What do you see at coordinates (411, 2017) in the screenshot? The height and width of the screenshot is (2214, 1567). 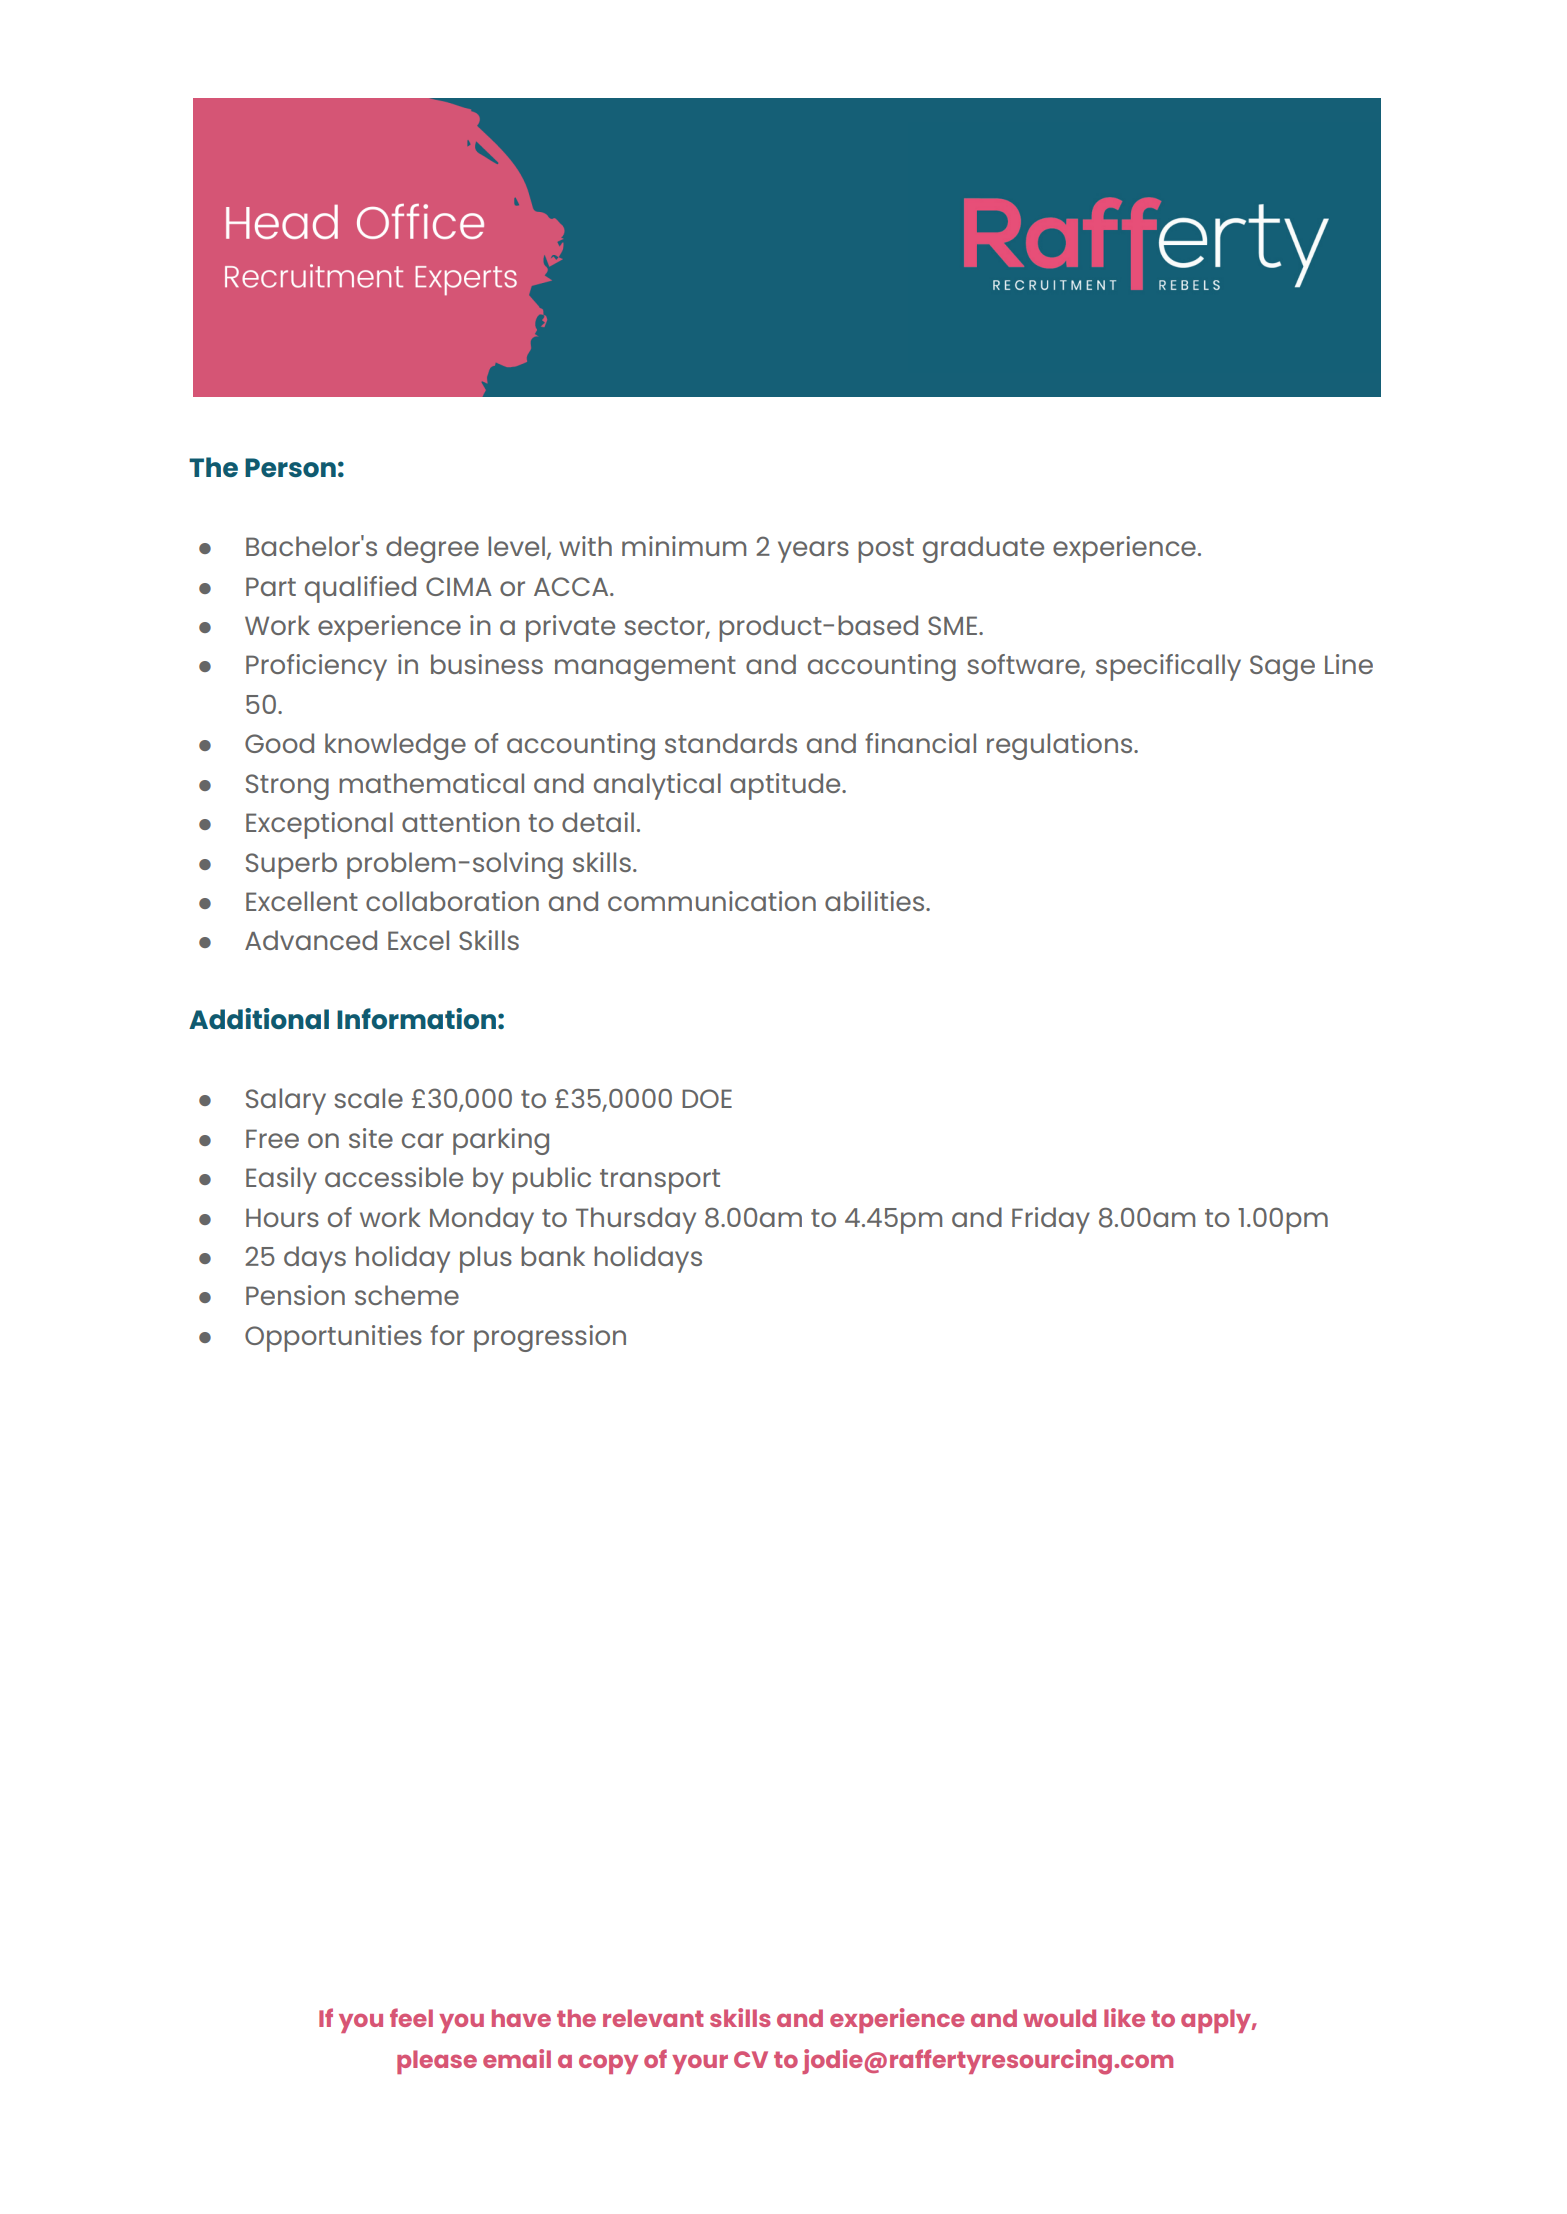 I see `feel` at bounding box center [411, 2017].
